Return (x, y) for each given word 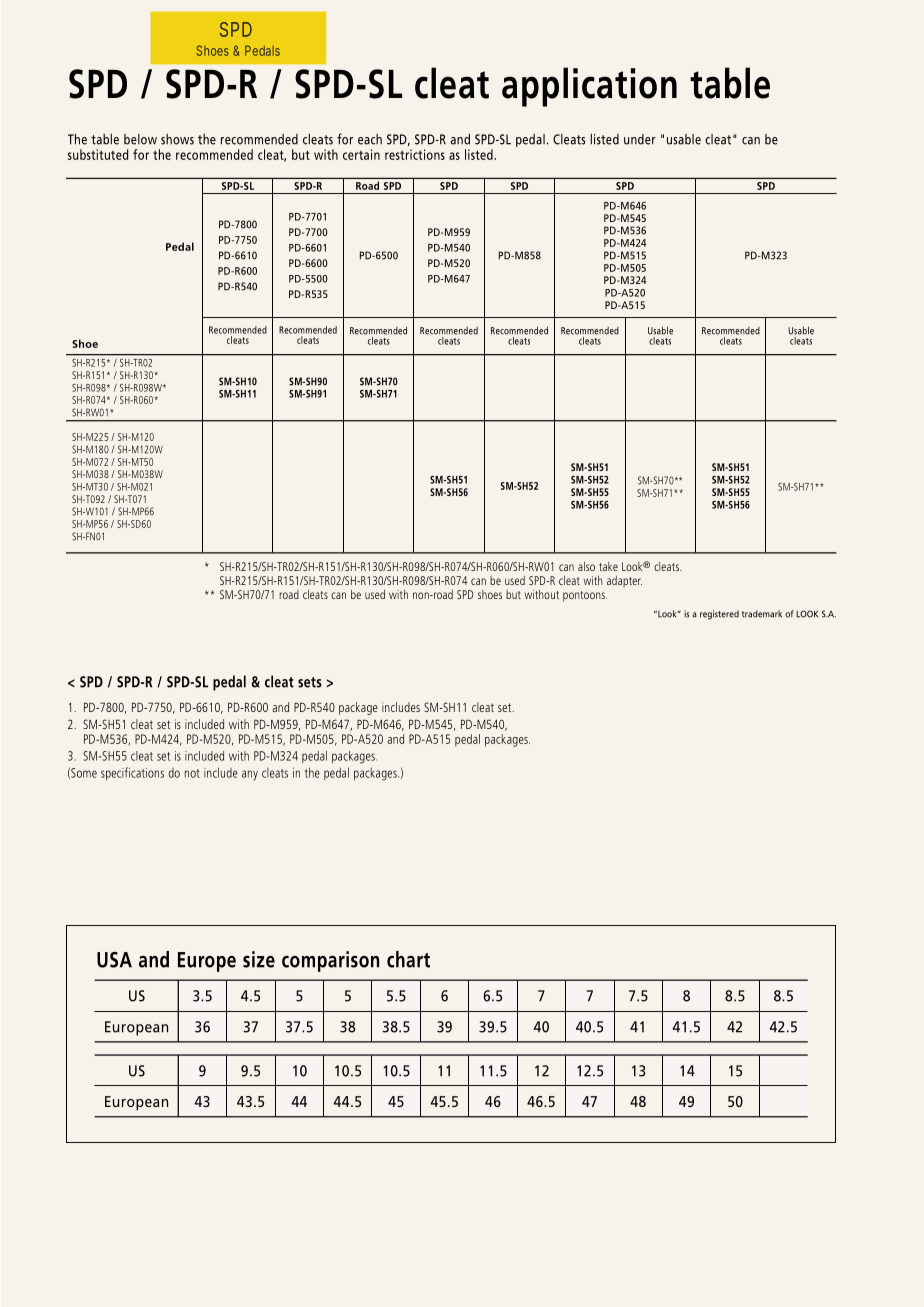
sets (310, 682)
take (608, 566)
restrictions (415, 154)
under (640, 139)
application (589, 87)
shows (177, 139)
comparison (330, 961)
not (192, 773)
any (250, 775)
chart (408, 959)
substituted (98, 154)
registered (719, 615)
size (259, 959)
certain (361, 154)
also (586, 566)
